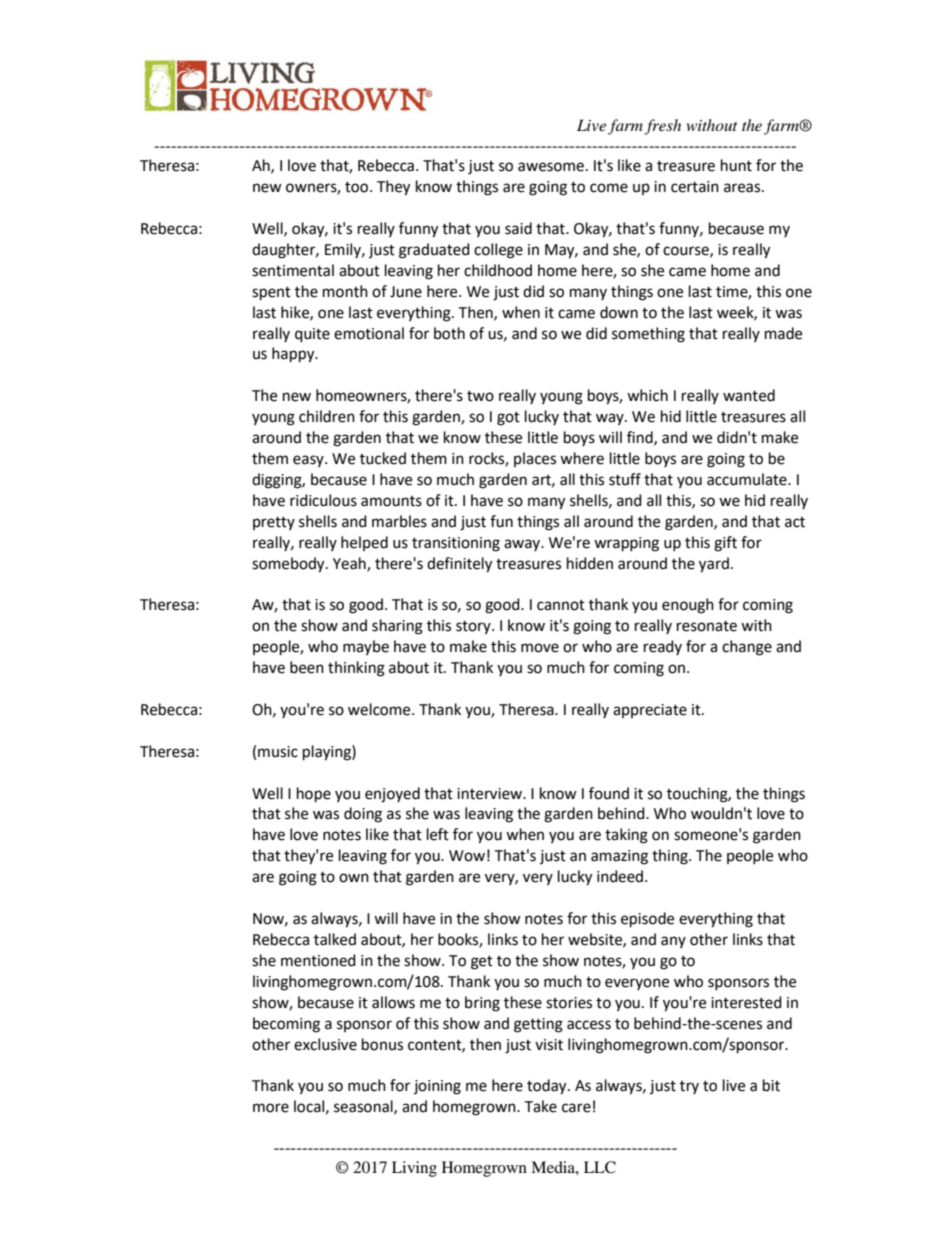 The height and width of the screenshot is (1233, 952). What do you see at coordinates (551, 167) in the screenshot?
I see `awesome` at bounding box center [551, 167].
